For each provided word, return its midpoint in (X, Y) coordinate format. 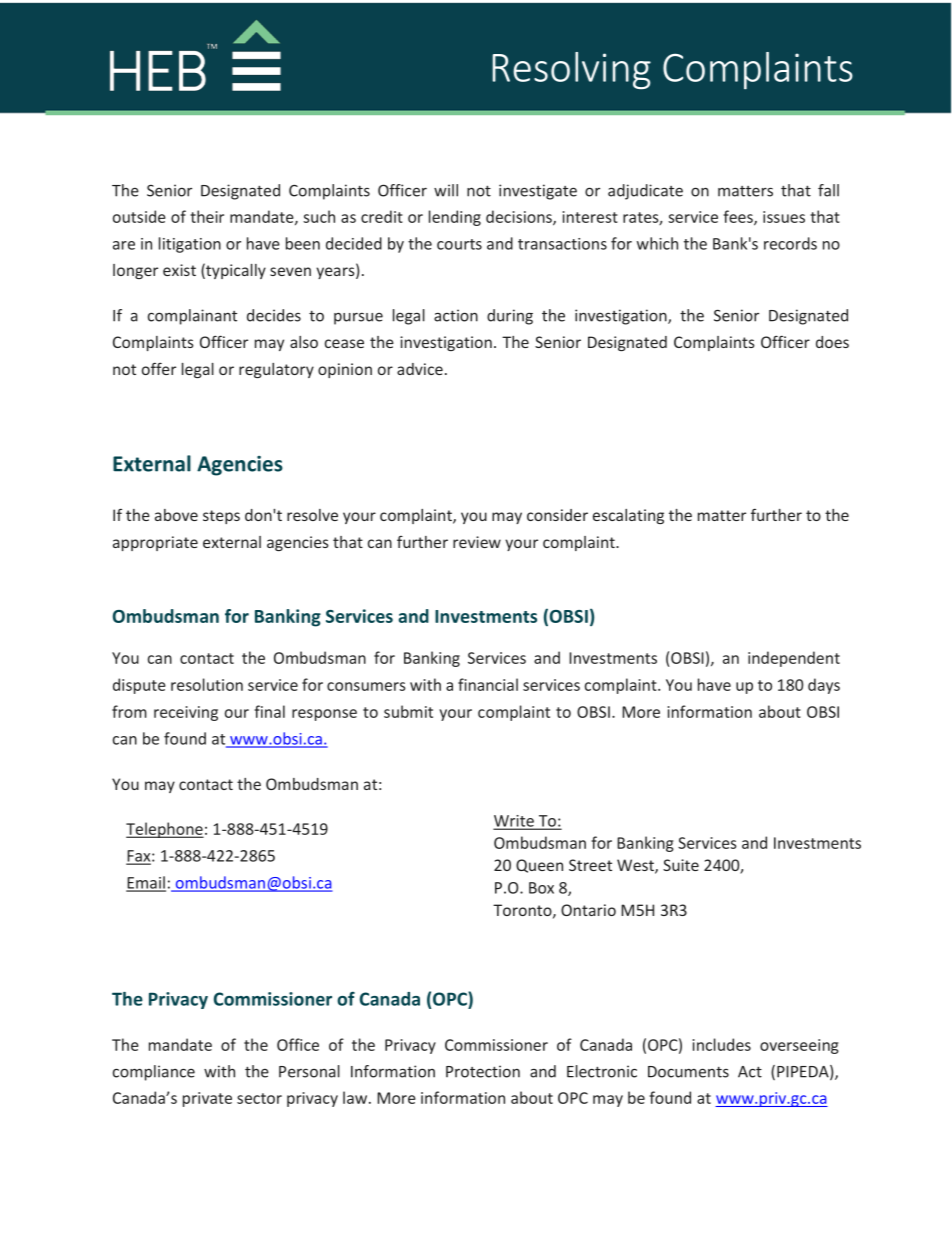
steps (221, 517)
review (477, 542)
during (510, 317)
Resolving (572, 71)
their (207, 216)
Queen (539, 866)
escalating (628, 516)
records (790, 243)
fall (828, 190)
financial (488, 684)
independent (794, 659)
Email (146, 883)
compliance (154, 1073)
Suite (681, 865)
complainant (192, 317)
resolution (207, 684)
